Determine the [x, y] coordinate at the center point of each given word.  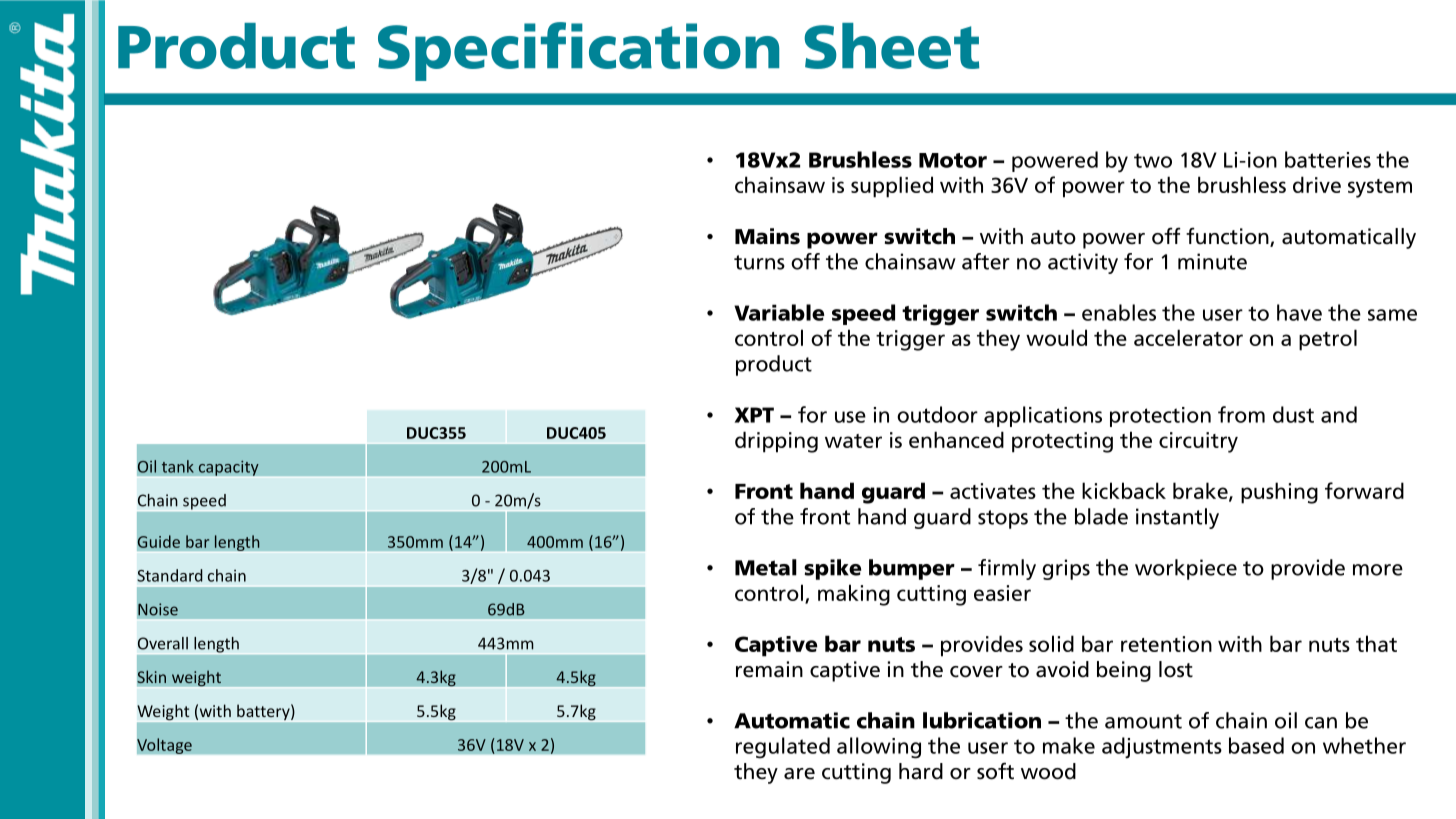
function [1228, 237]
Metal [766, 567]
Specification [578, 51]
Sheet [891, 46]
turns [759, 262]
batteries [1328, 159]
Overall [163, 643]
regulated [783, 748]
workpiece [1186, 569]
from [1241, 414]
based [1256, 745]
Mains [767, 236]
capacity [228, 468]
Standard [170, 575]
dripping [776, 442]
